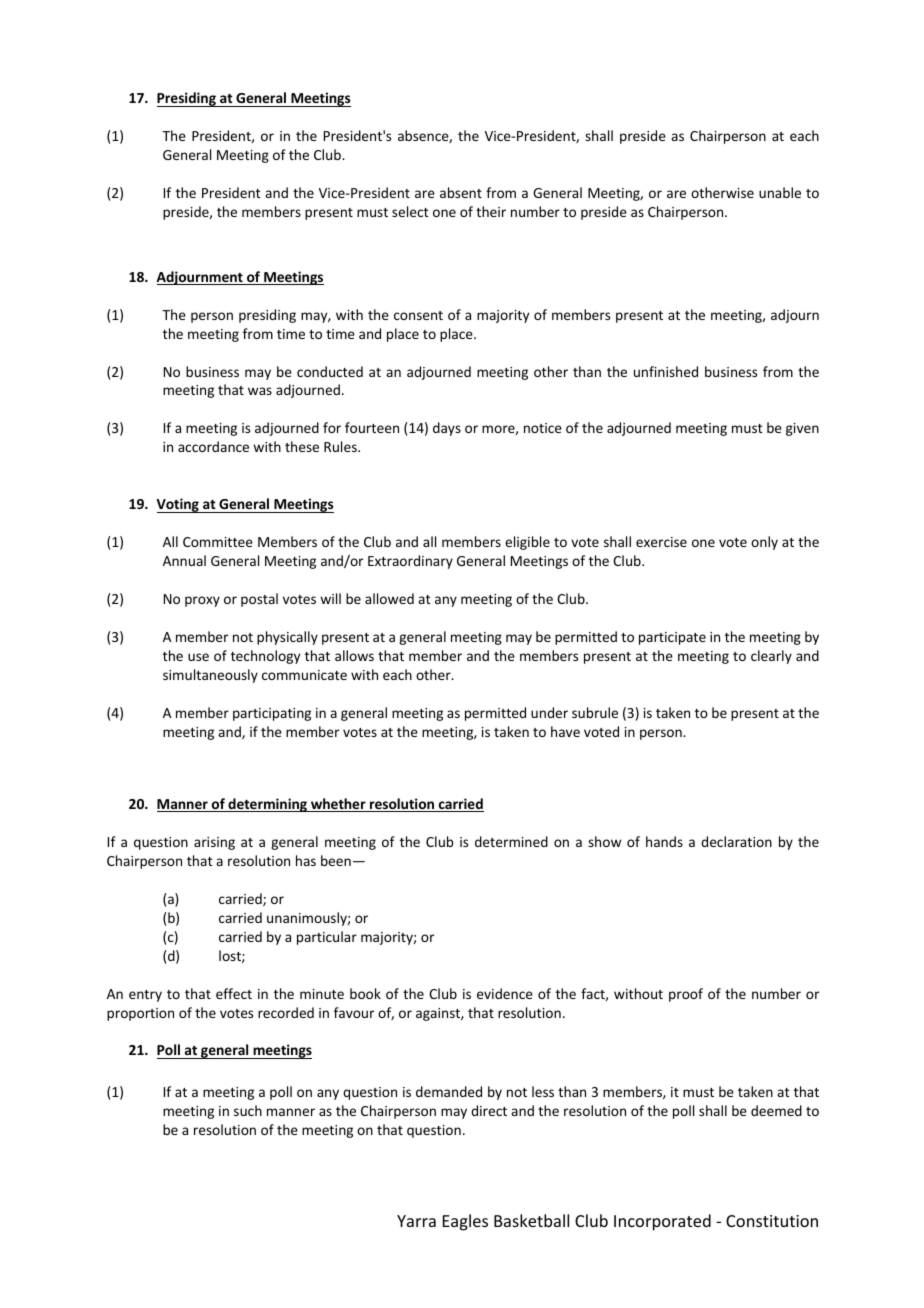 The height and width of the screenshot is (1308, 924). I want to click on unable, so click(780, 192).
